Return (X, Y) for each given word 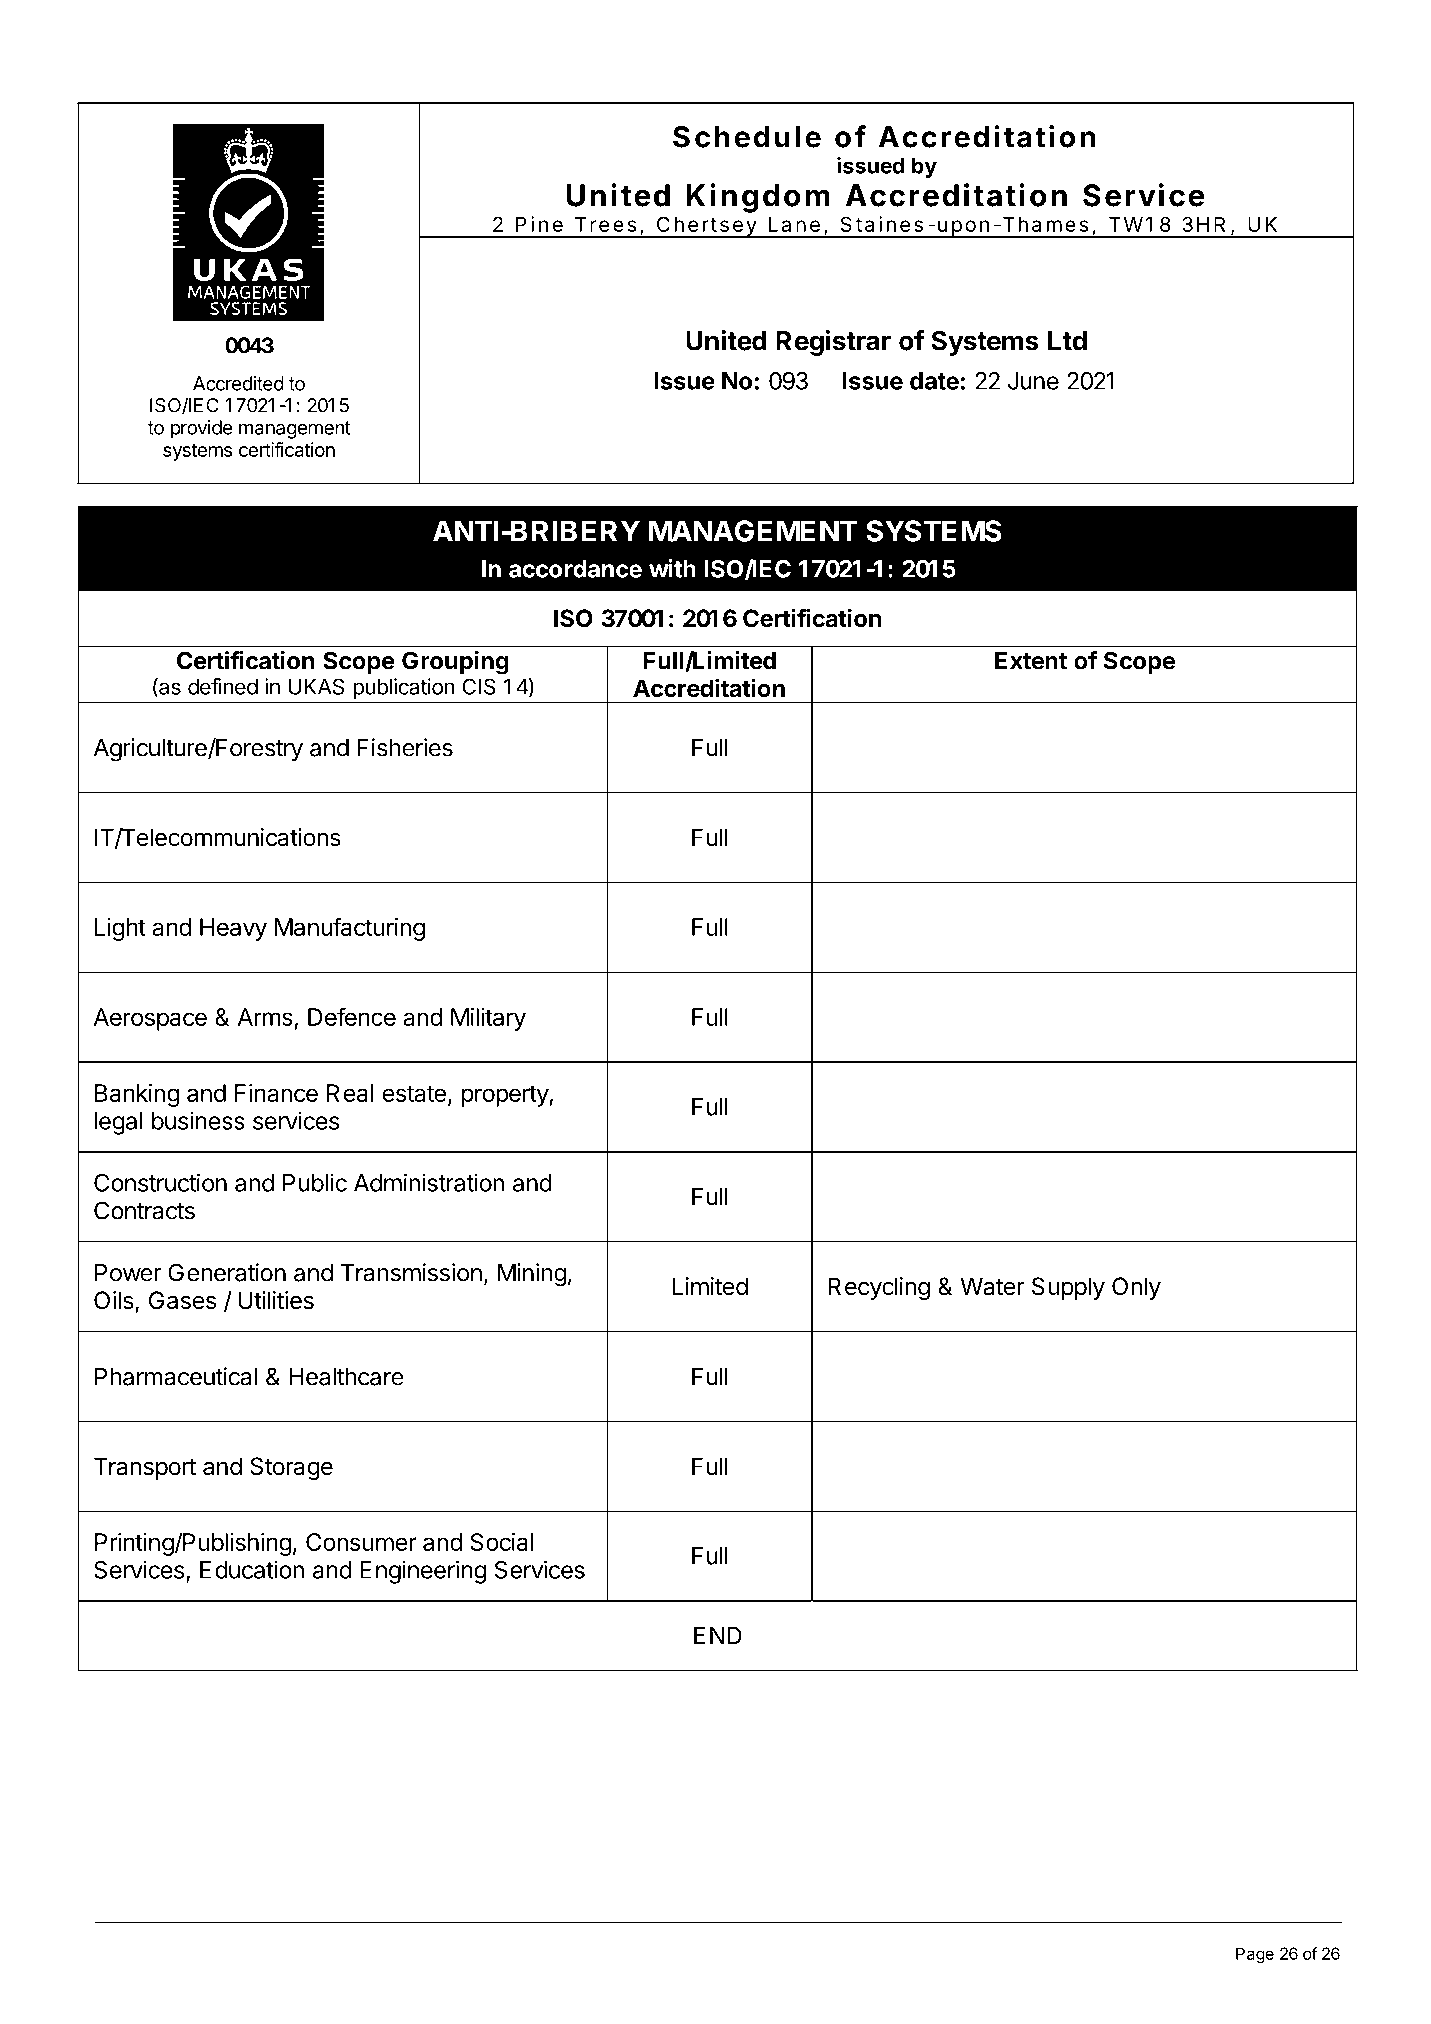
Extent (1031, 661)
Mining (532, 1275)
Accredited (238, 383)
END (718, 1636)
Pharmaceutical (176, 1376)
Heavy (233, 929)
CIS (479, 686)
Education (252, 1569)
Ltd (1067, 341)
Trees (606, 224)
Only (1136, 1288)
